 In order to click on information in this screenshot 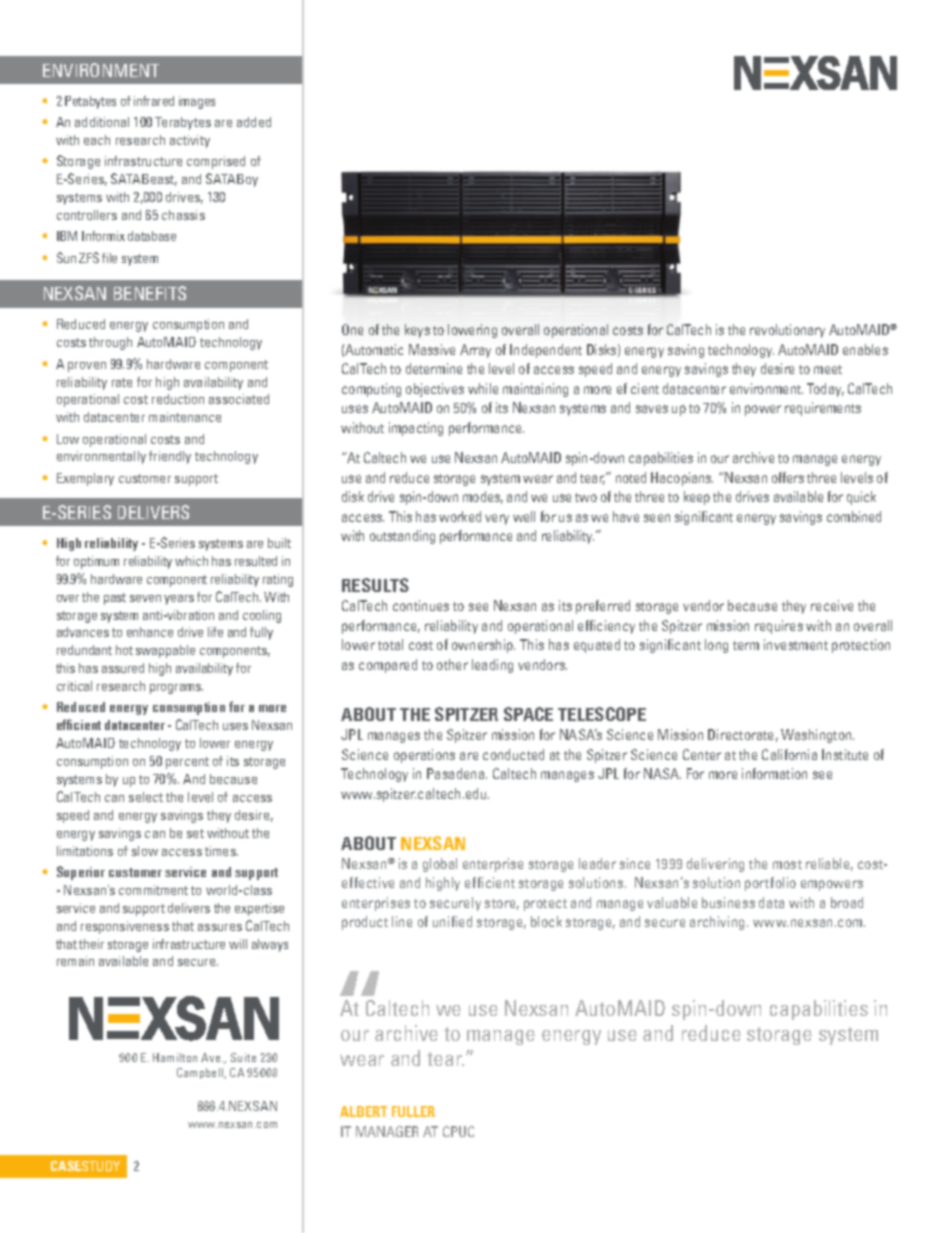, I will do `click(774, 773)`.
